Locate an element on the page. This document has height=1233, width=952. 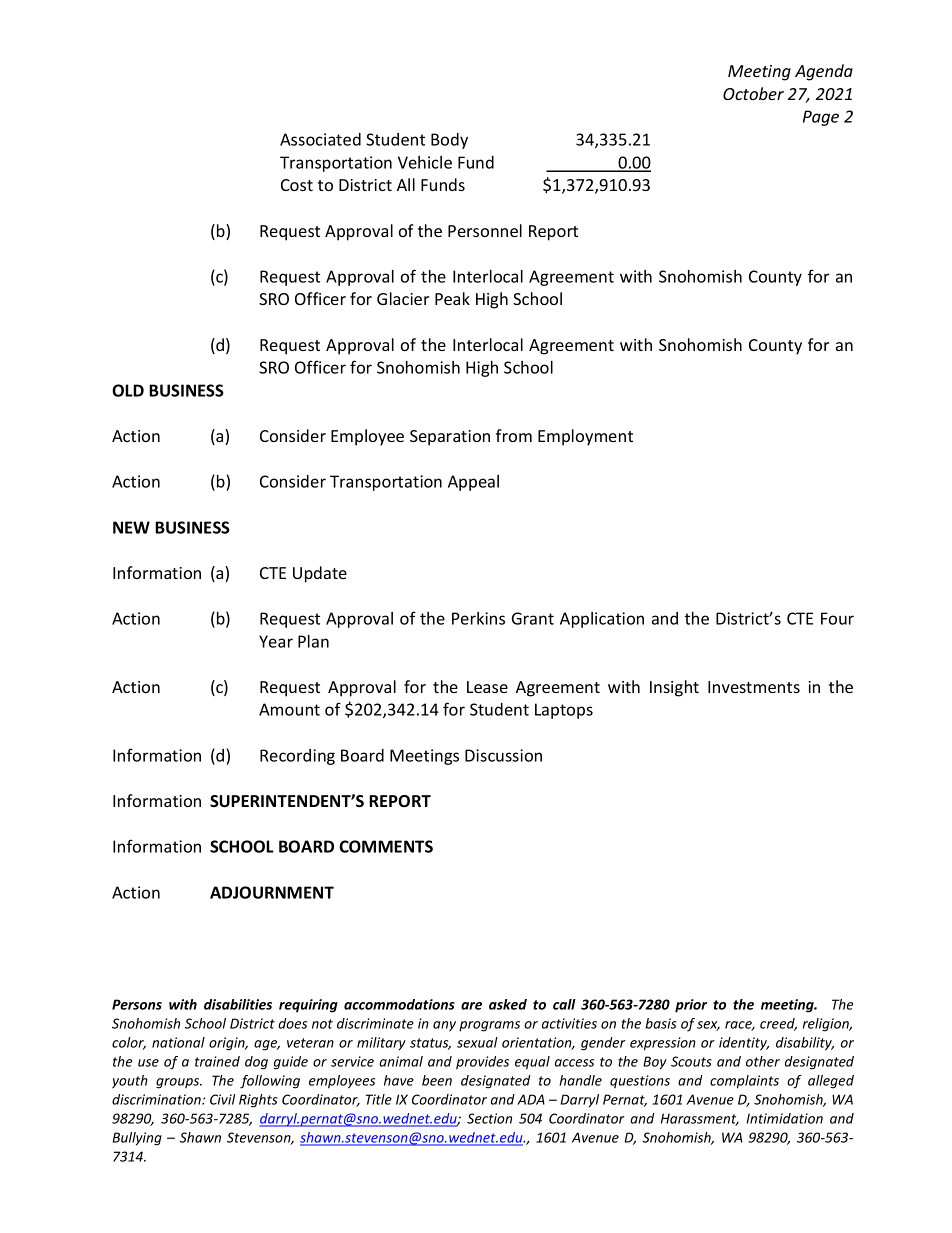
Civil is located at coordinates (222, 1099).
